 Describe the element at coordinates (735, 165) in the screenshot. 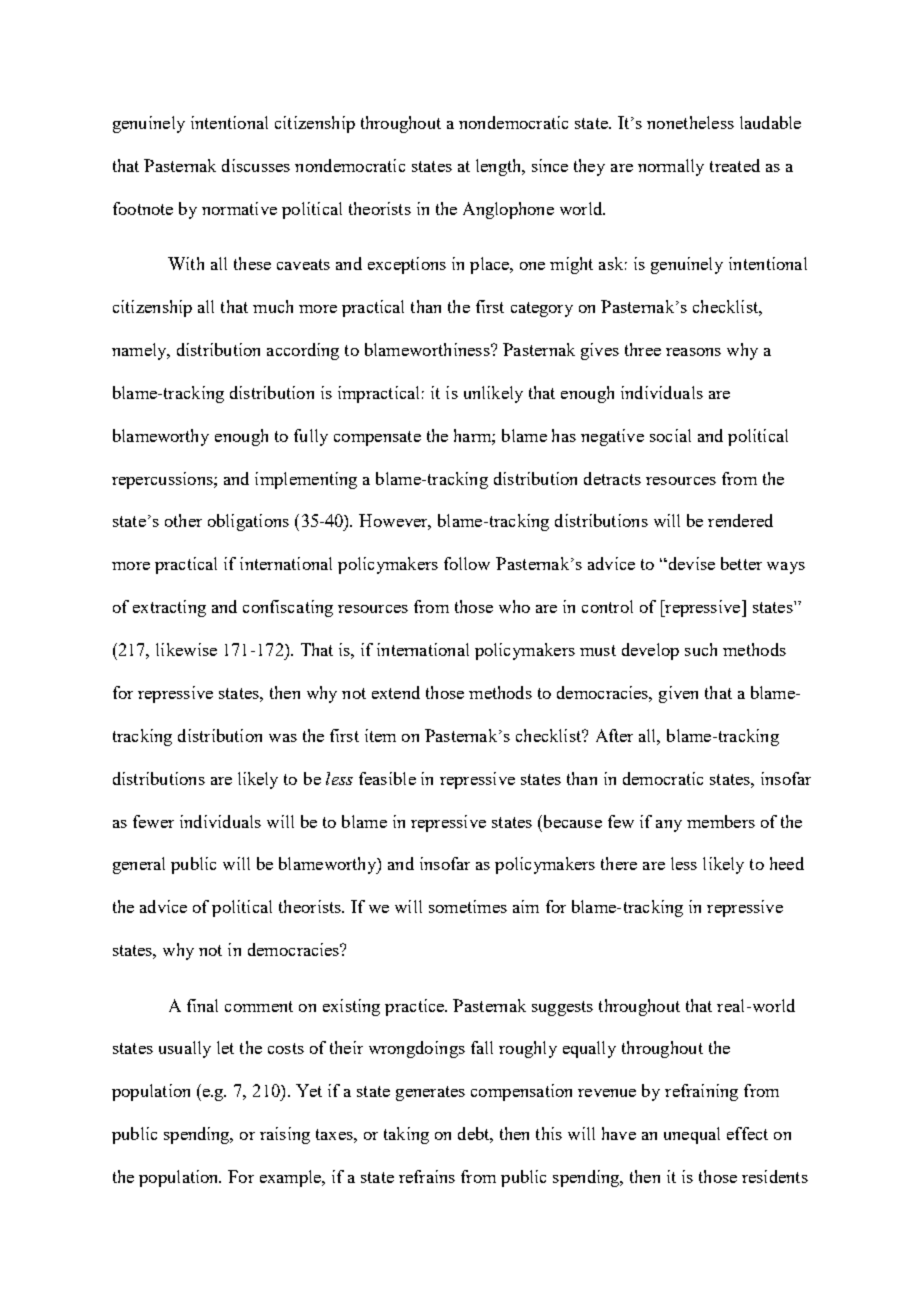

I see `treated` at that location.
